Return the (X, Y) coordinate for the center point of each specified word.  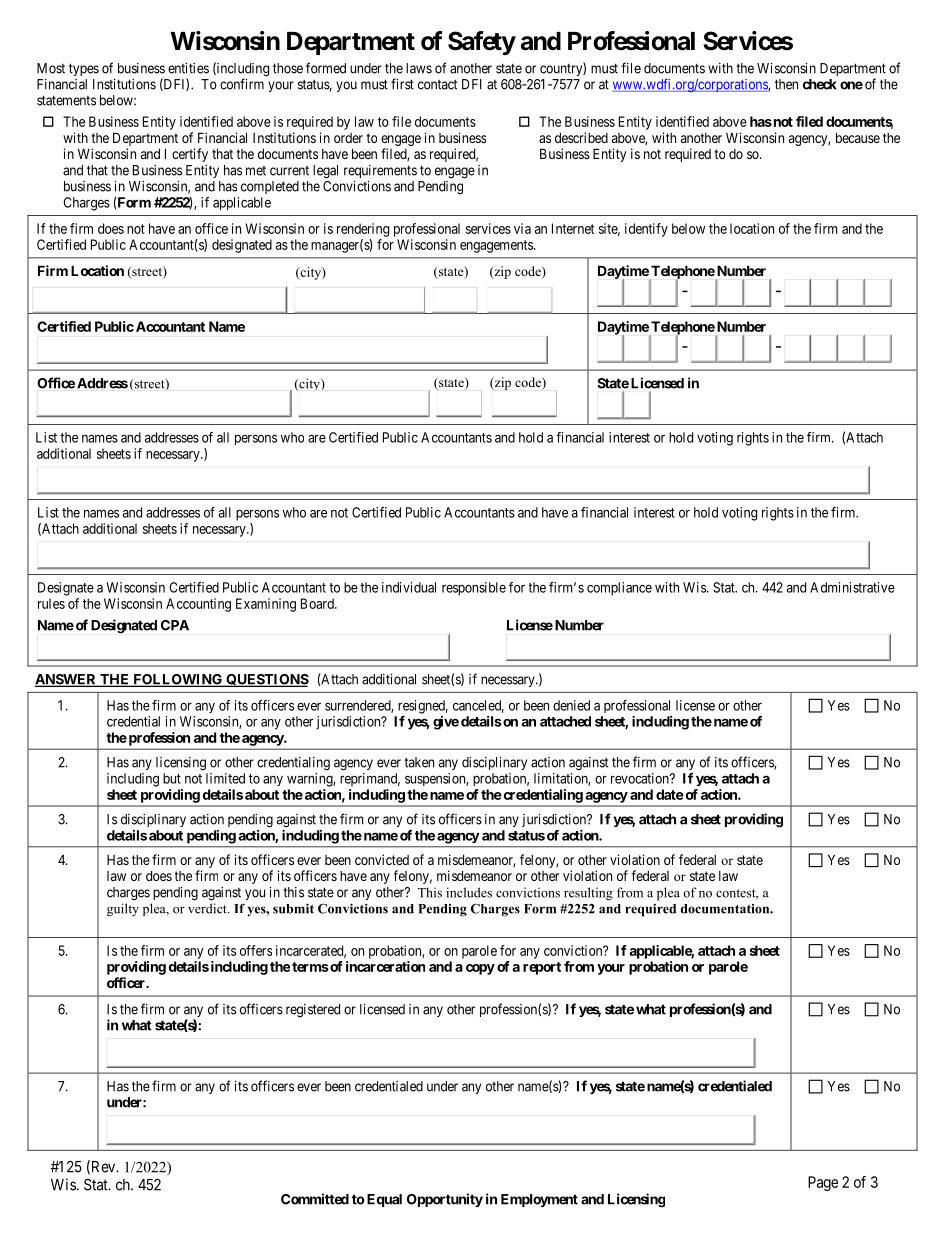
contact (437, 85)
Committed (315, 1199)
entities (188, 68)
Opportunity (445, 1200)
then (786, 84)
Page (823, 1183)
